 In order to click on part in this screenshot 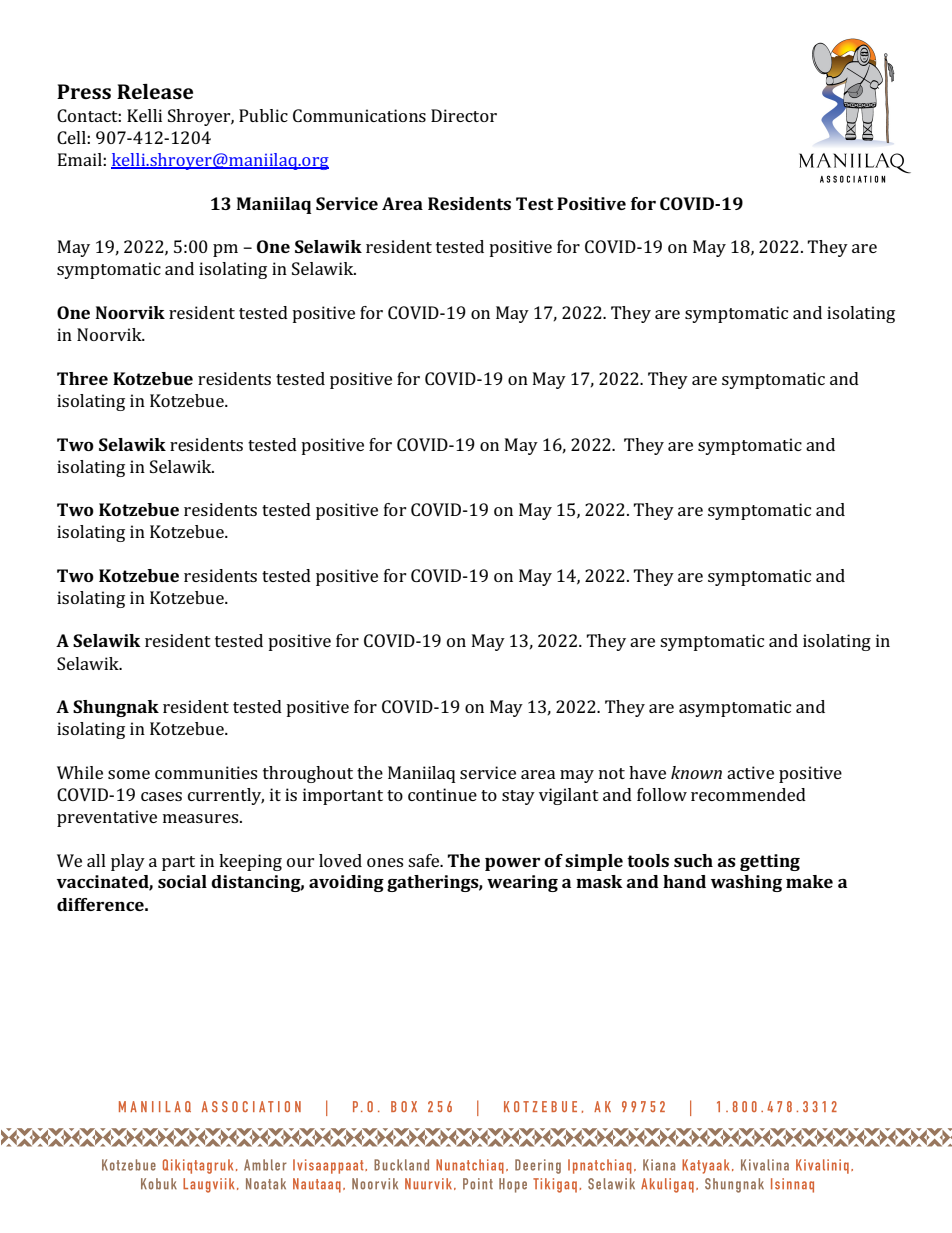, I will do `click(178, 863)`.
